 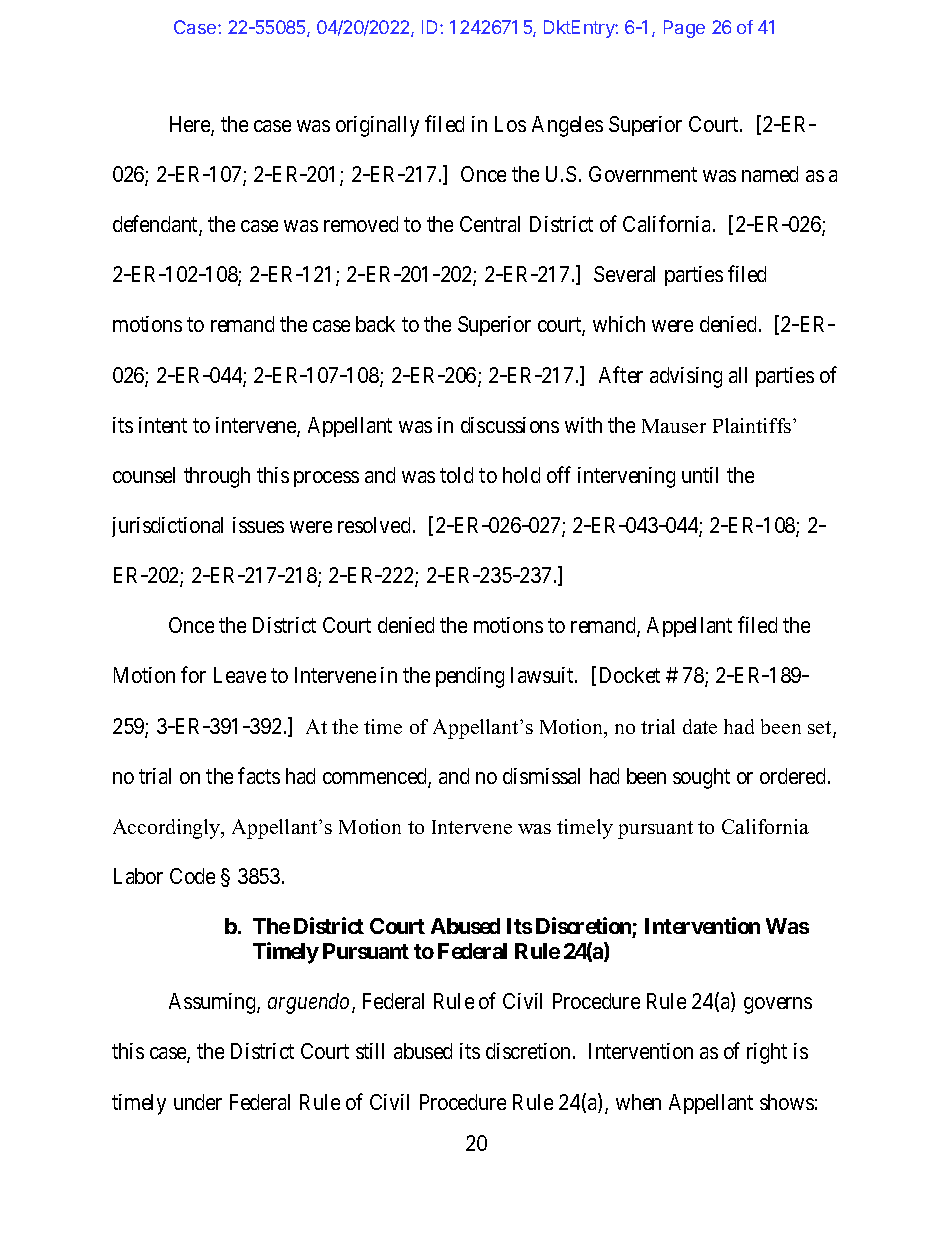 I want to click on issues, so click(x=258, y=525).
